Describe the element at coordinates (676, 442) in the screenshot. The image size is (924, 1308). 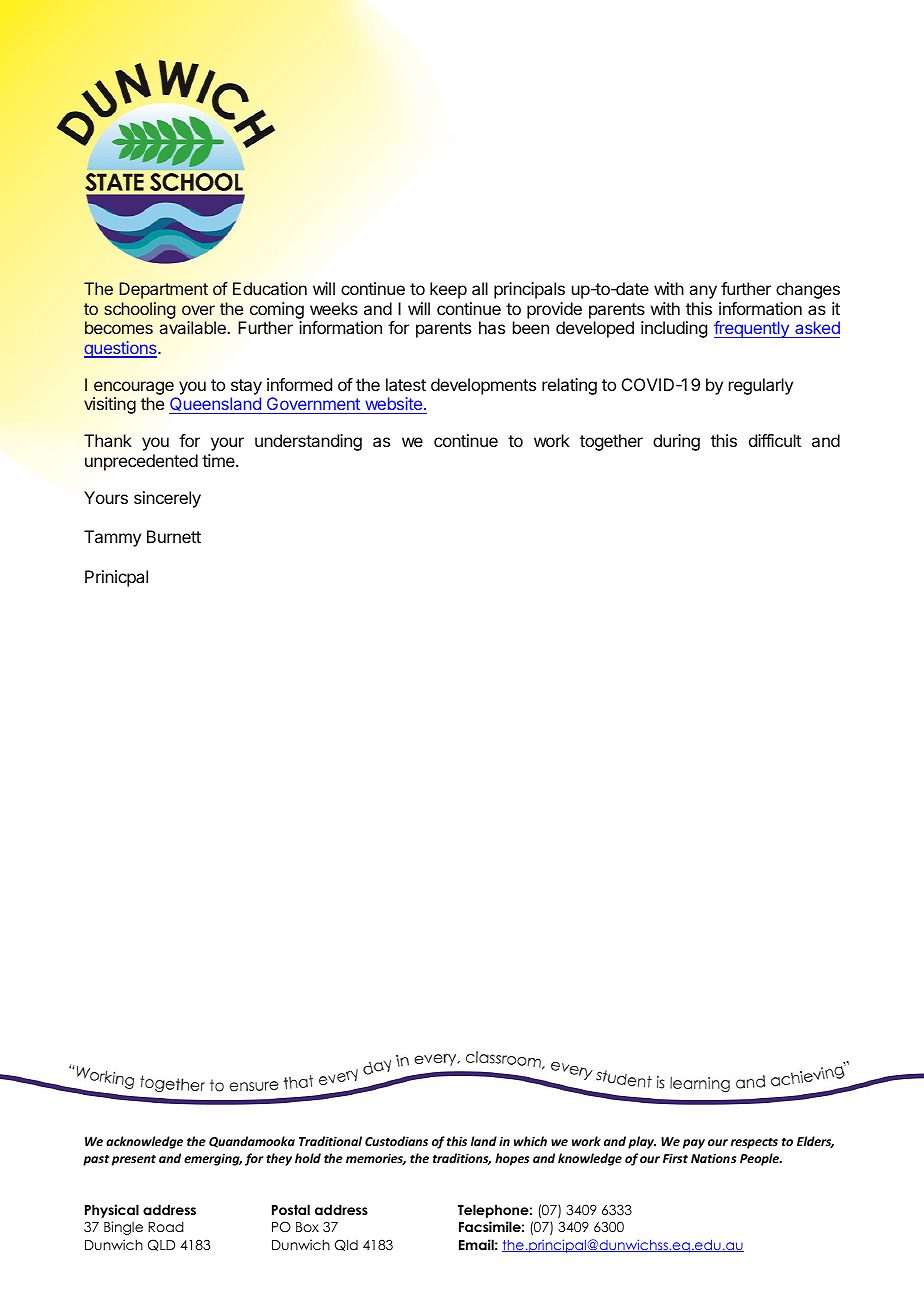
I see `during` at that location.
